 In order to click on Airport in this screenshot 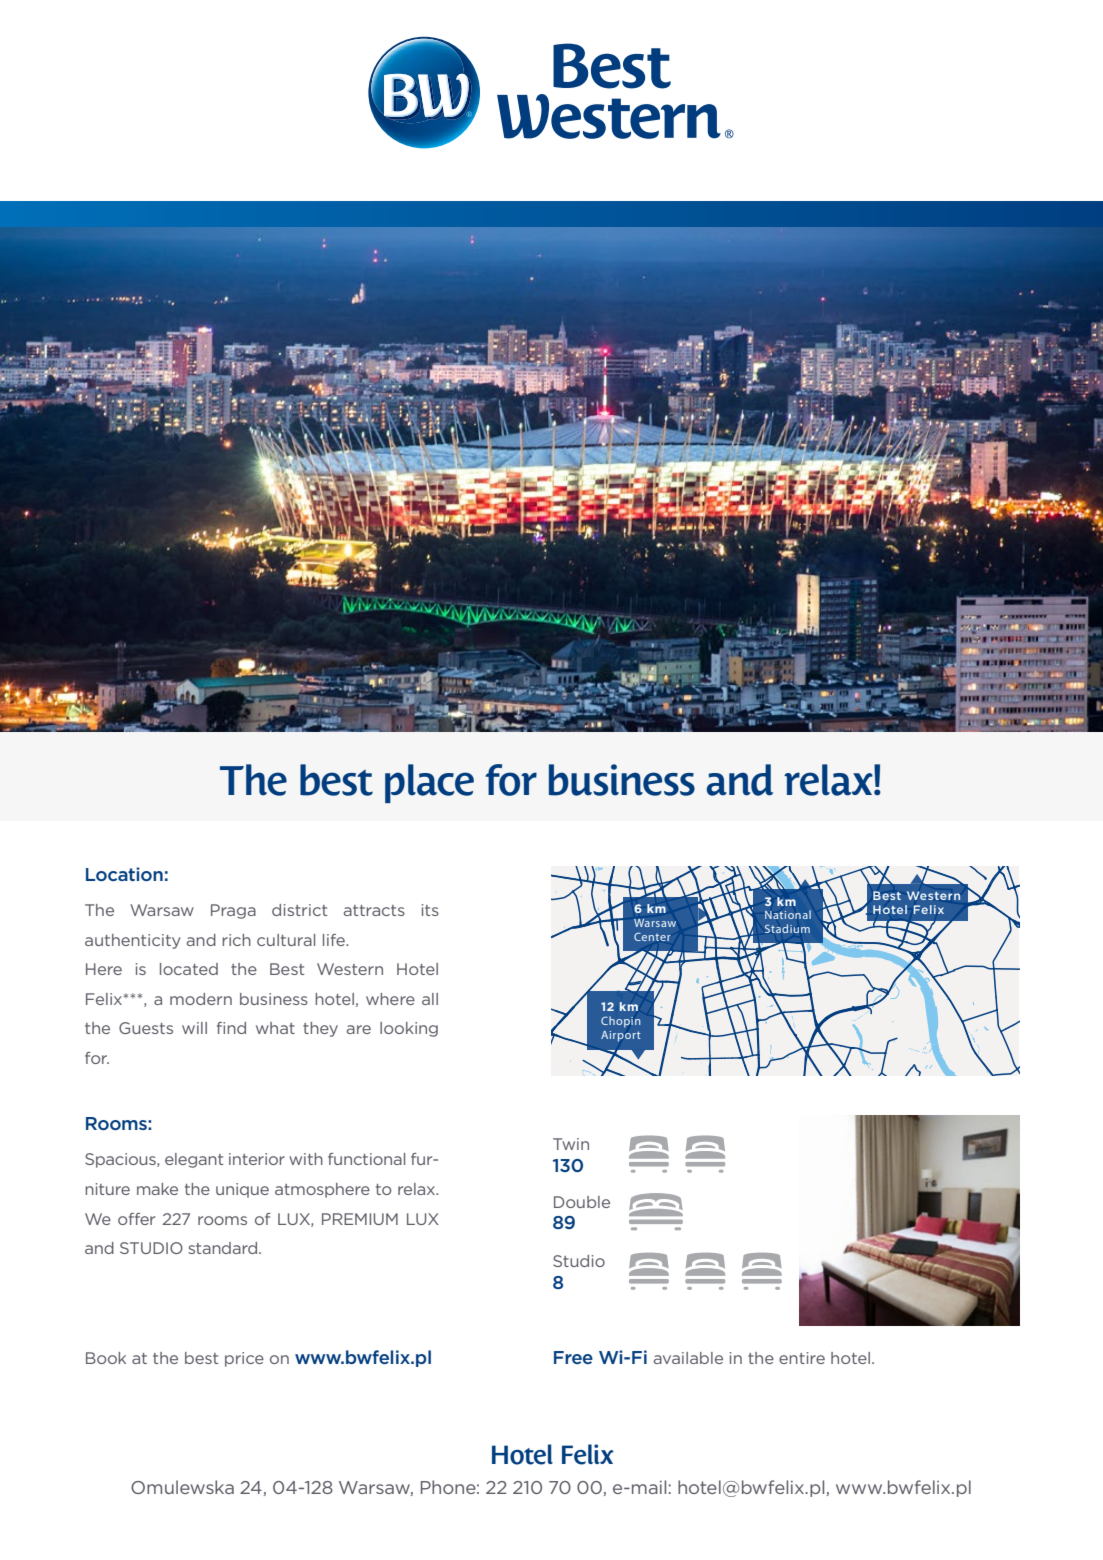, I will do `click(621, 1036)`.
